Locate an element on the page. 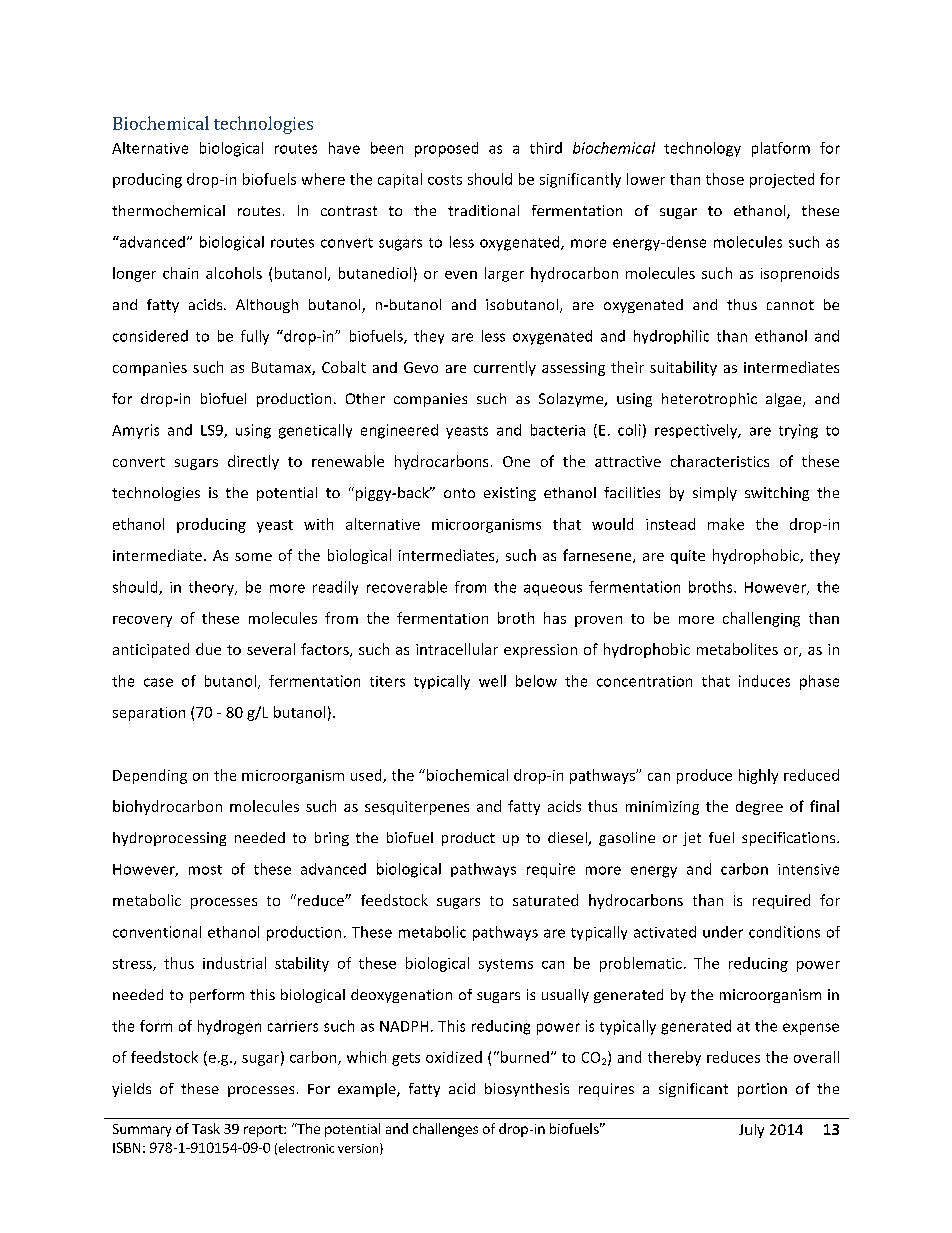  challenges is located at coordinates (445, 1130).
